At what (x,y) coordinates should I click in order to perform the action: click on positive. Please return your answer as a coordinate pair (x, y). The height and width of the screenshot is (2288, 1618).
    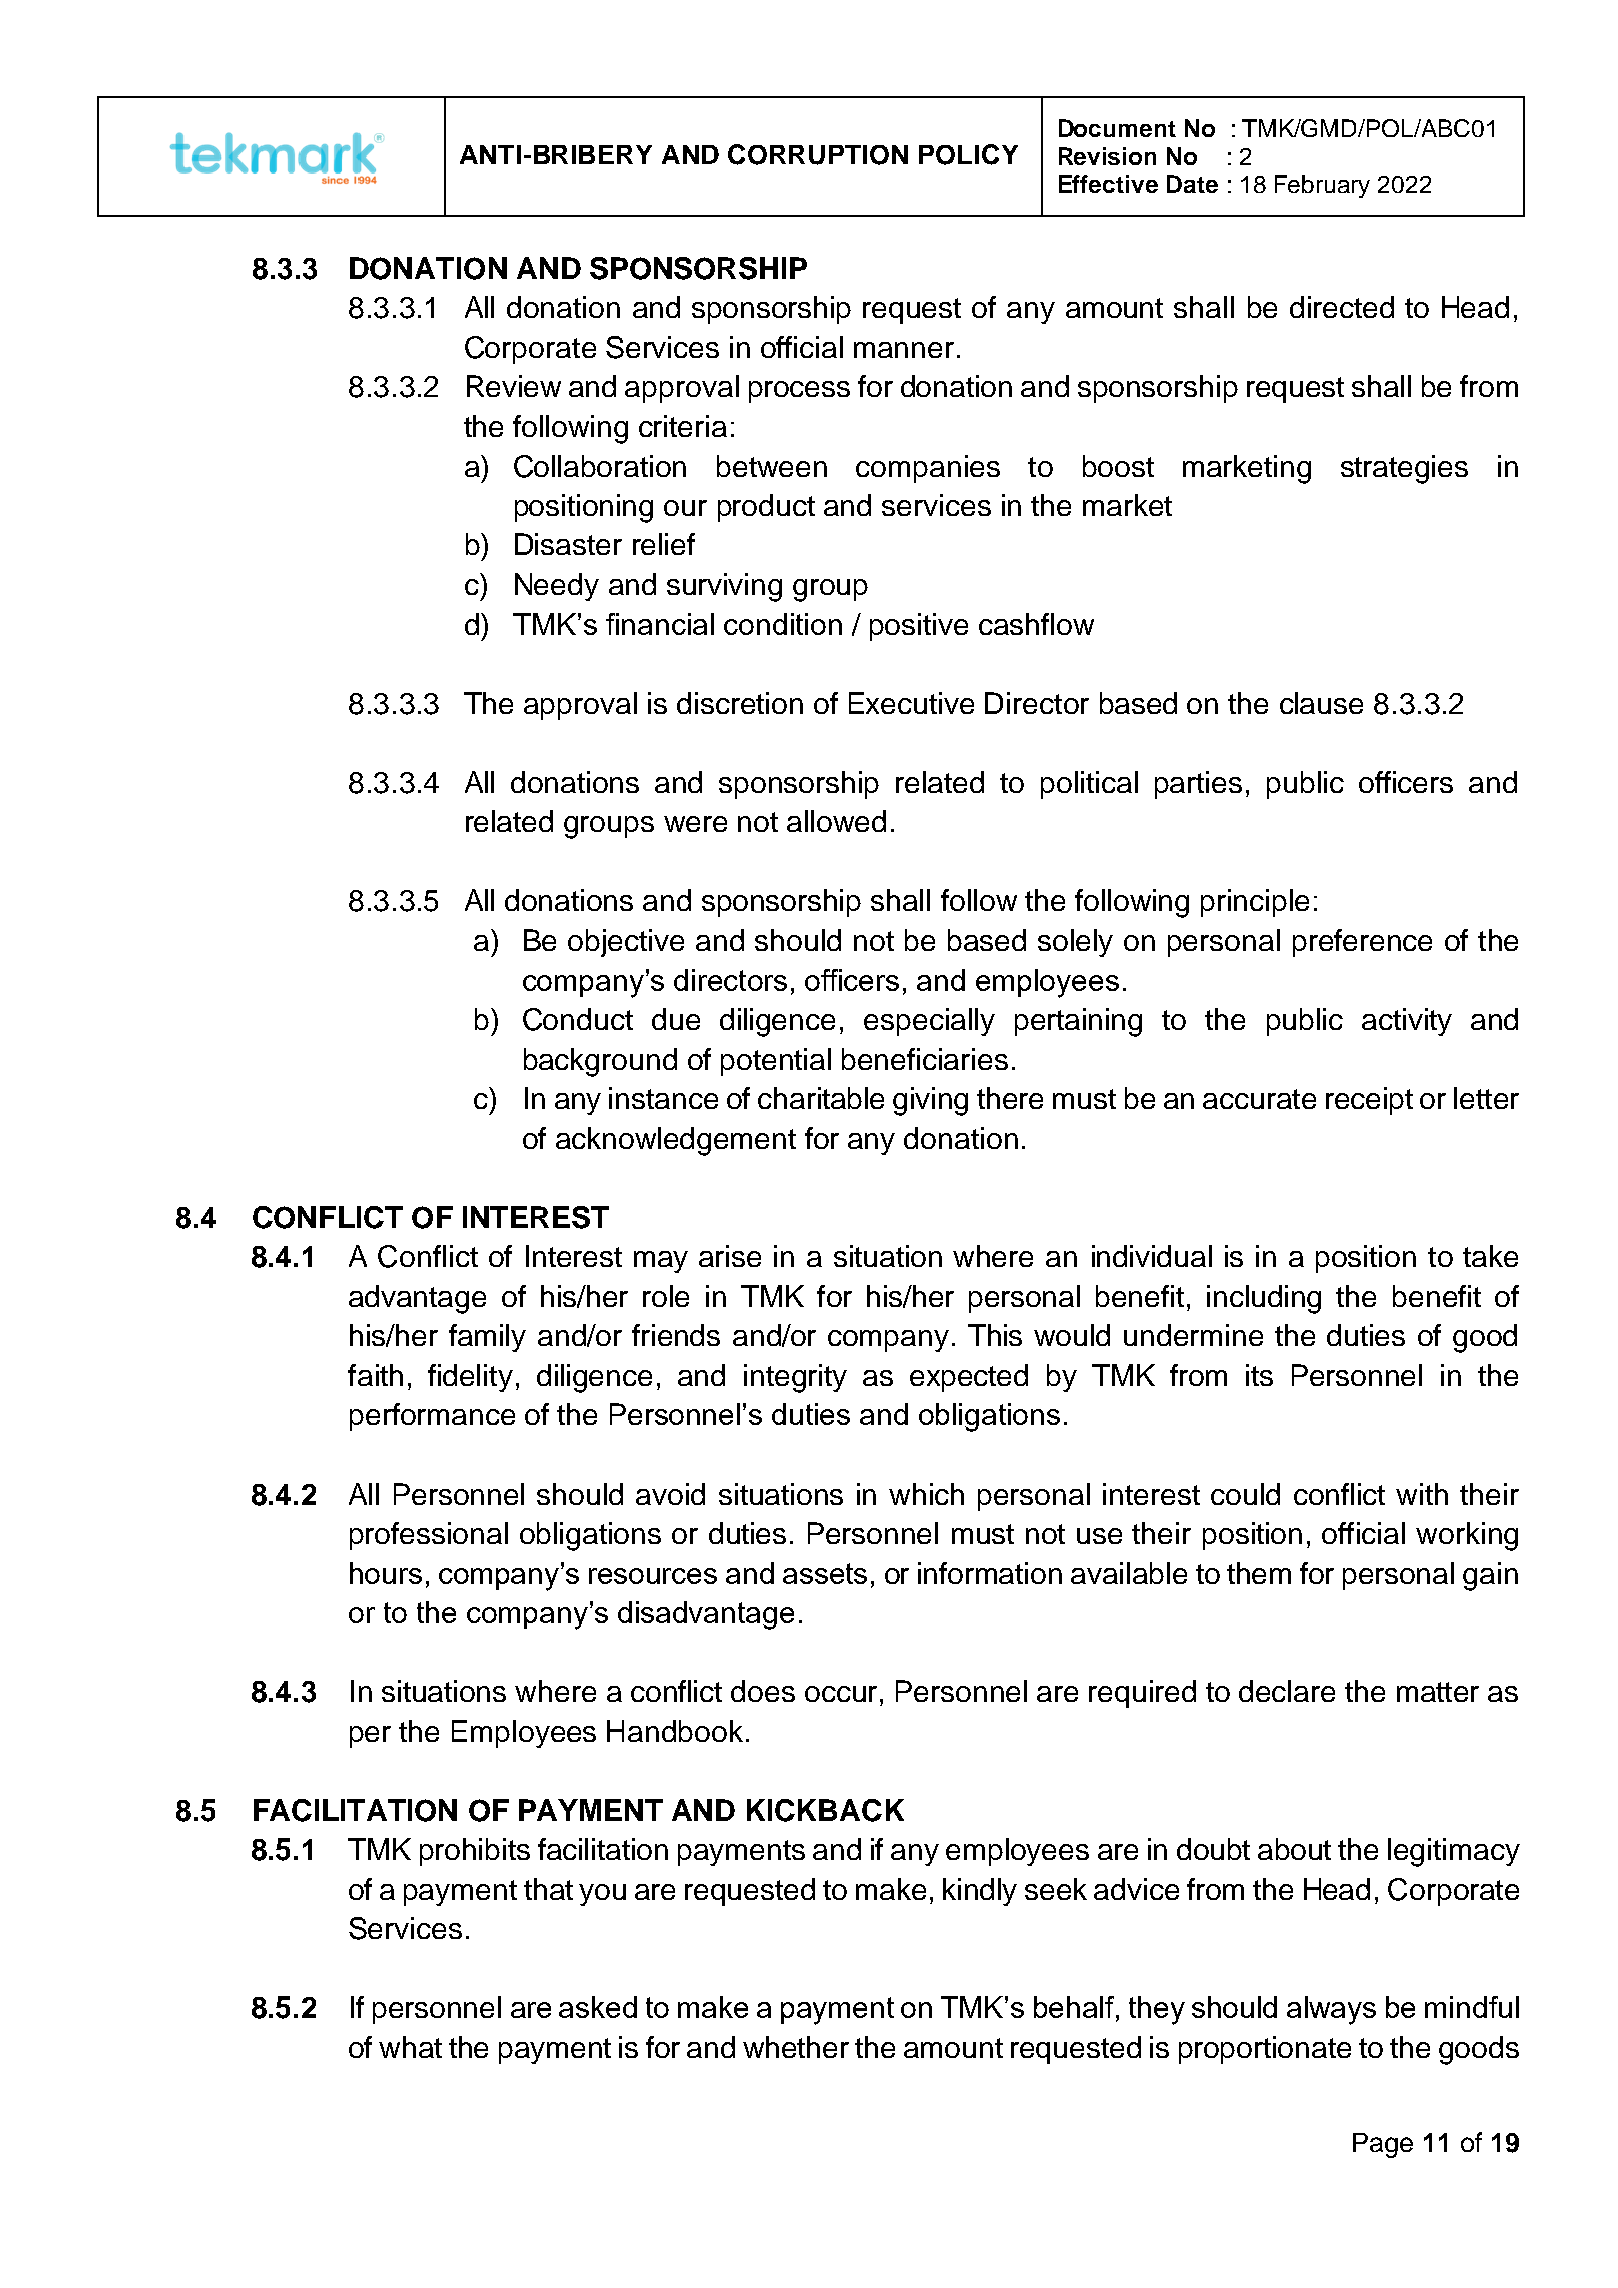
    Looking at the image, I should click on (919, 627).
